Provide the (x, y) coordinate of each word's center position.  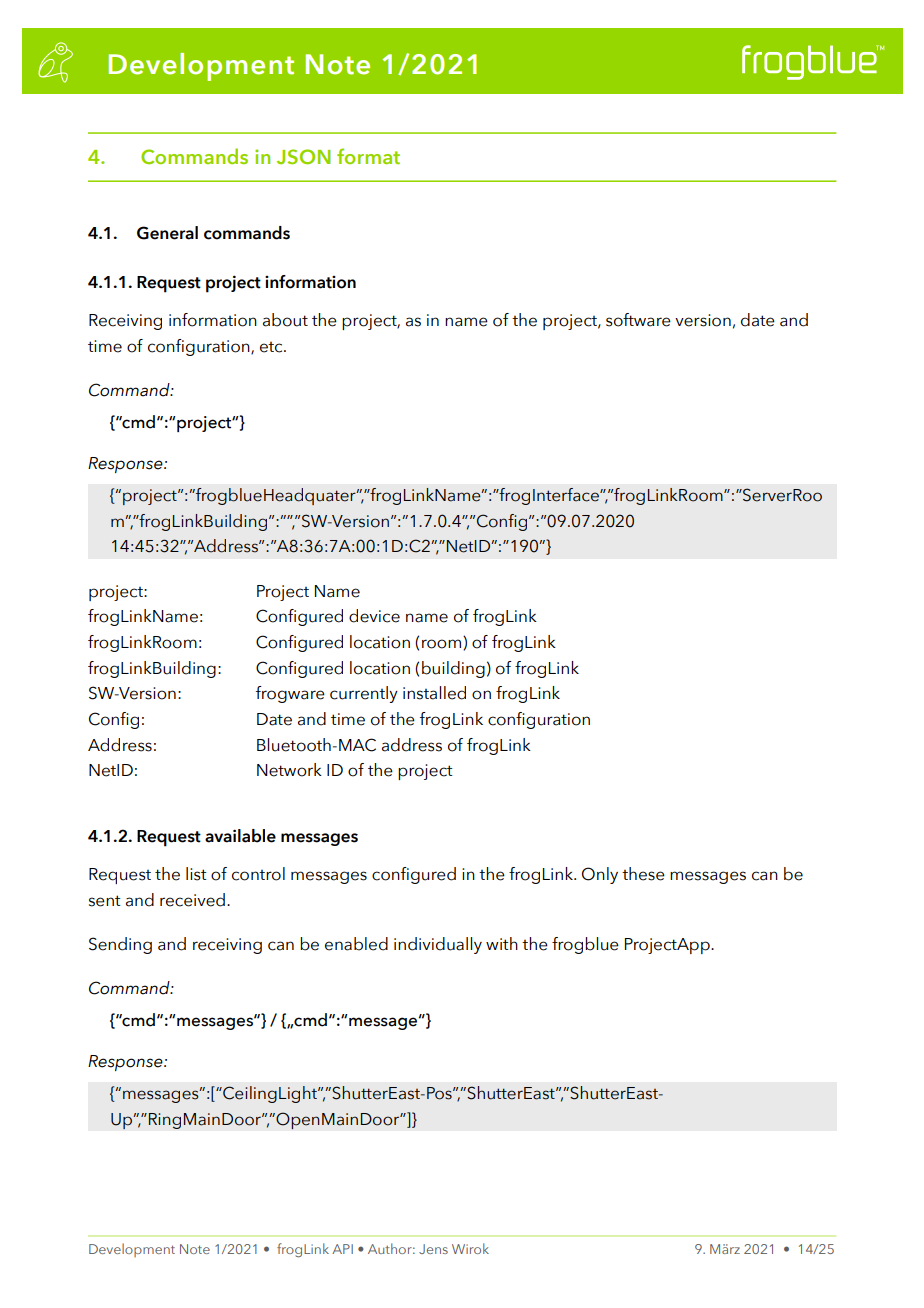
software (638, 320)
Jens (433, 1249)
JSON (304, 156)
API (342, 1249)
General (167, 233)
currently (364, 694)
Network (289, 770)
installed (434, 693)
